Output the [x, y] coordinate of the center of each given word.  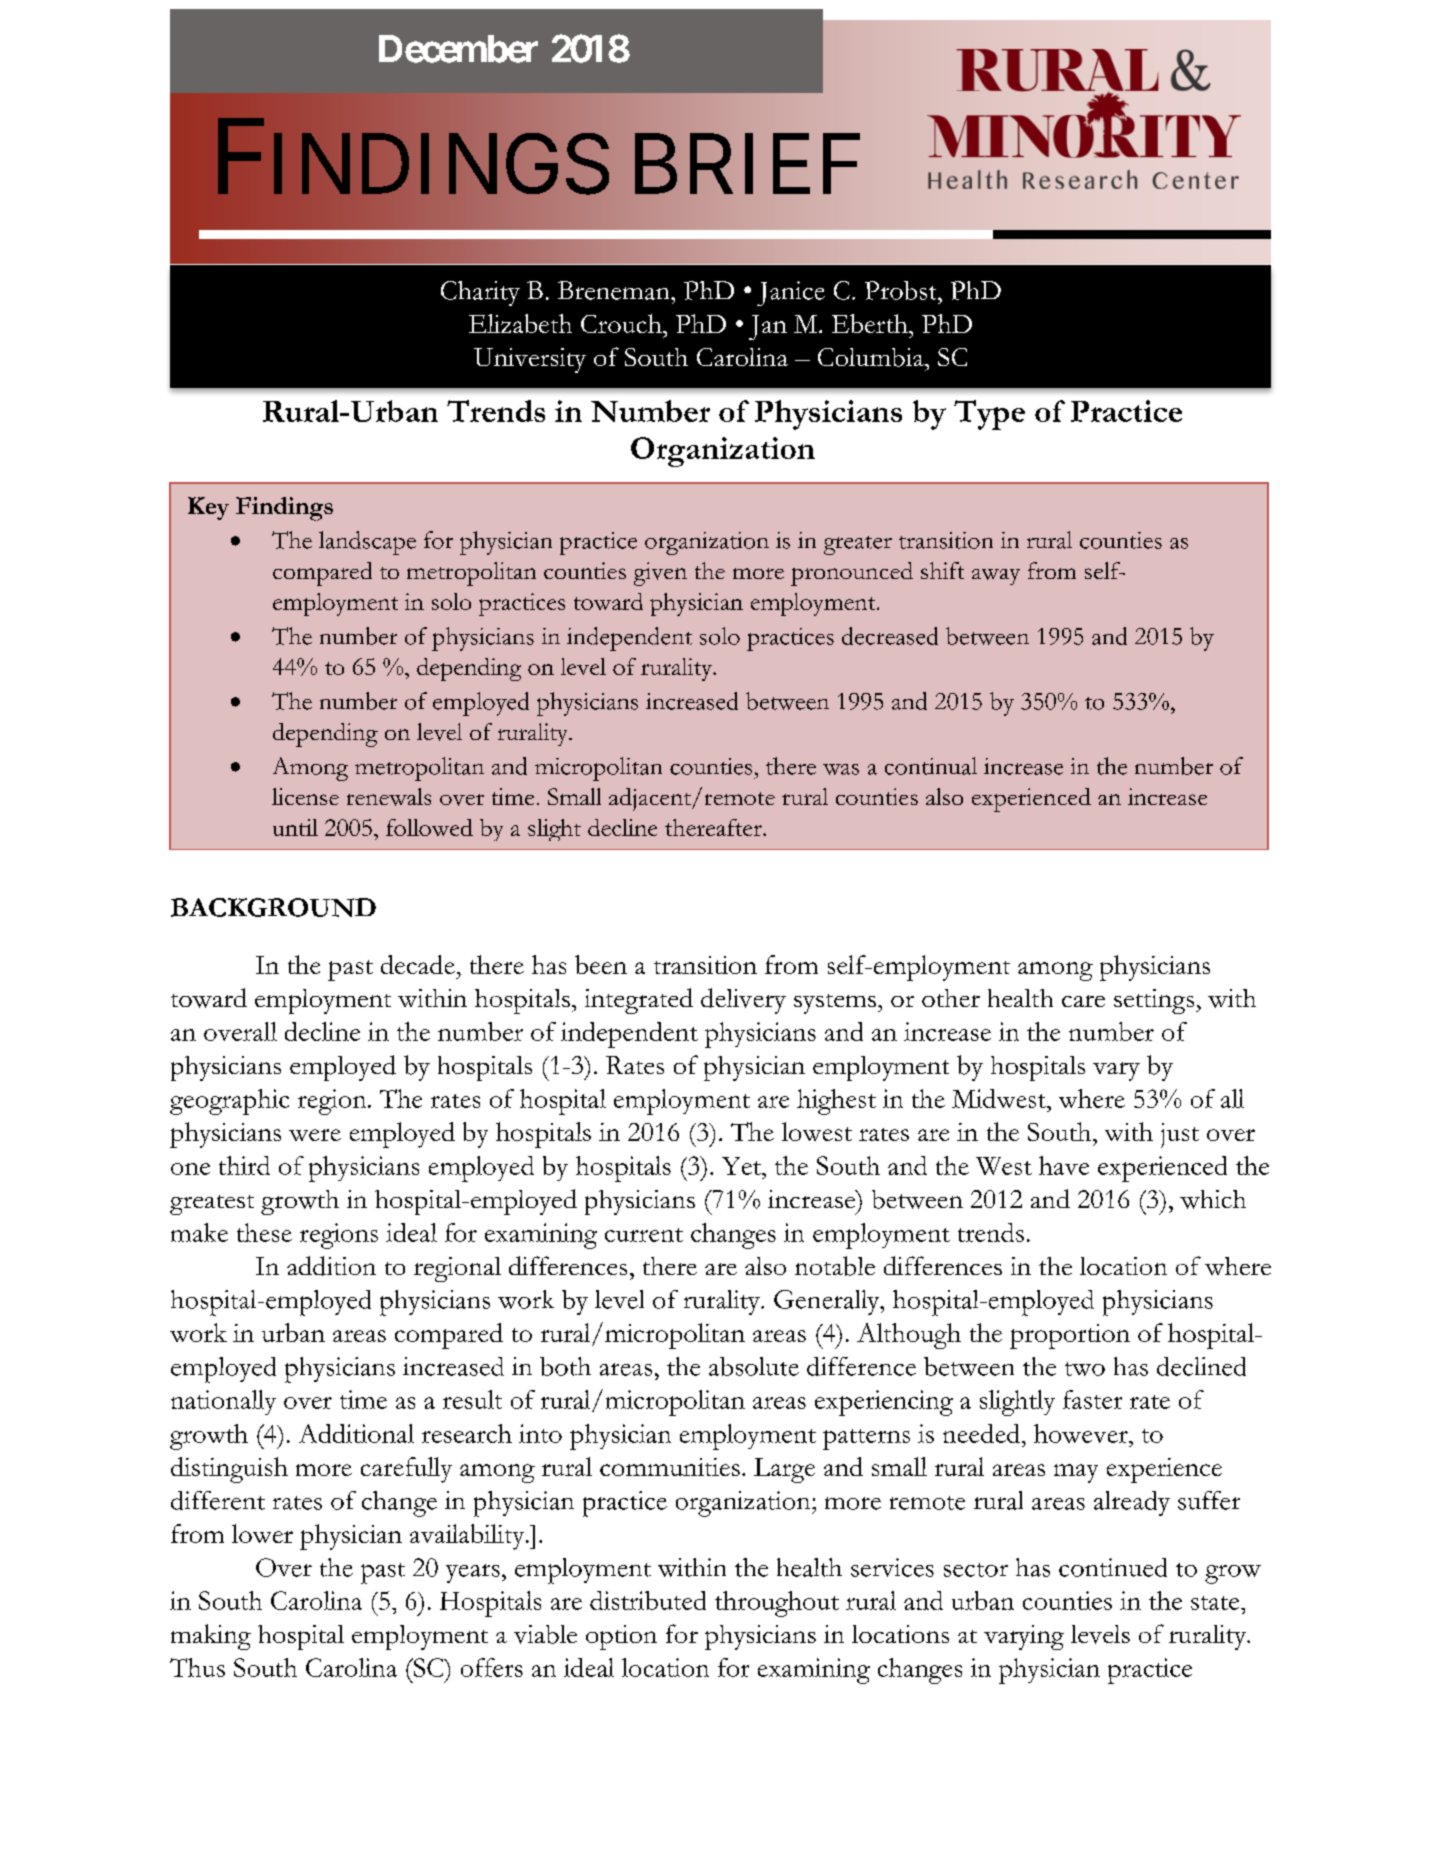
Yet [742, 1166]
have [1064, 1165]
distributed [648, 1600]
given [660, 574]
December [458, 49]
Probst [902, 290]
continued [1113, 1567]
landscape [367, 543]
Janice [791, 293]
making [211, 1637]
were [315, 1135]
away [996, 577]
